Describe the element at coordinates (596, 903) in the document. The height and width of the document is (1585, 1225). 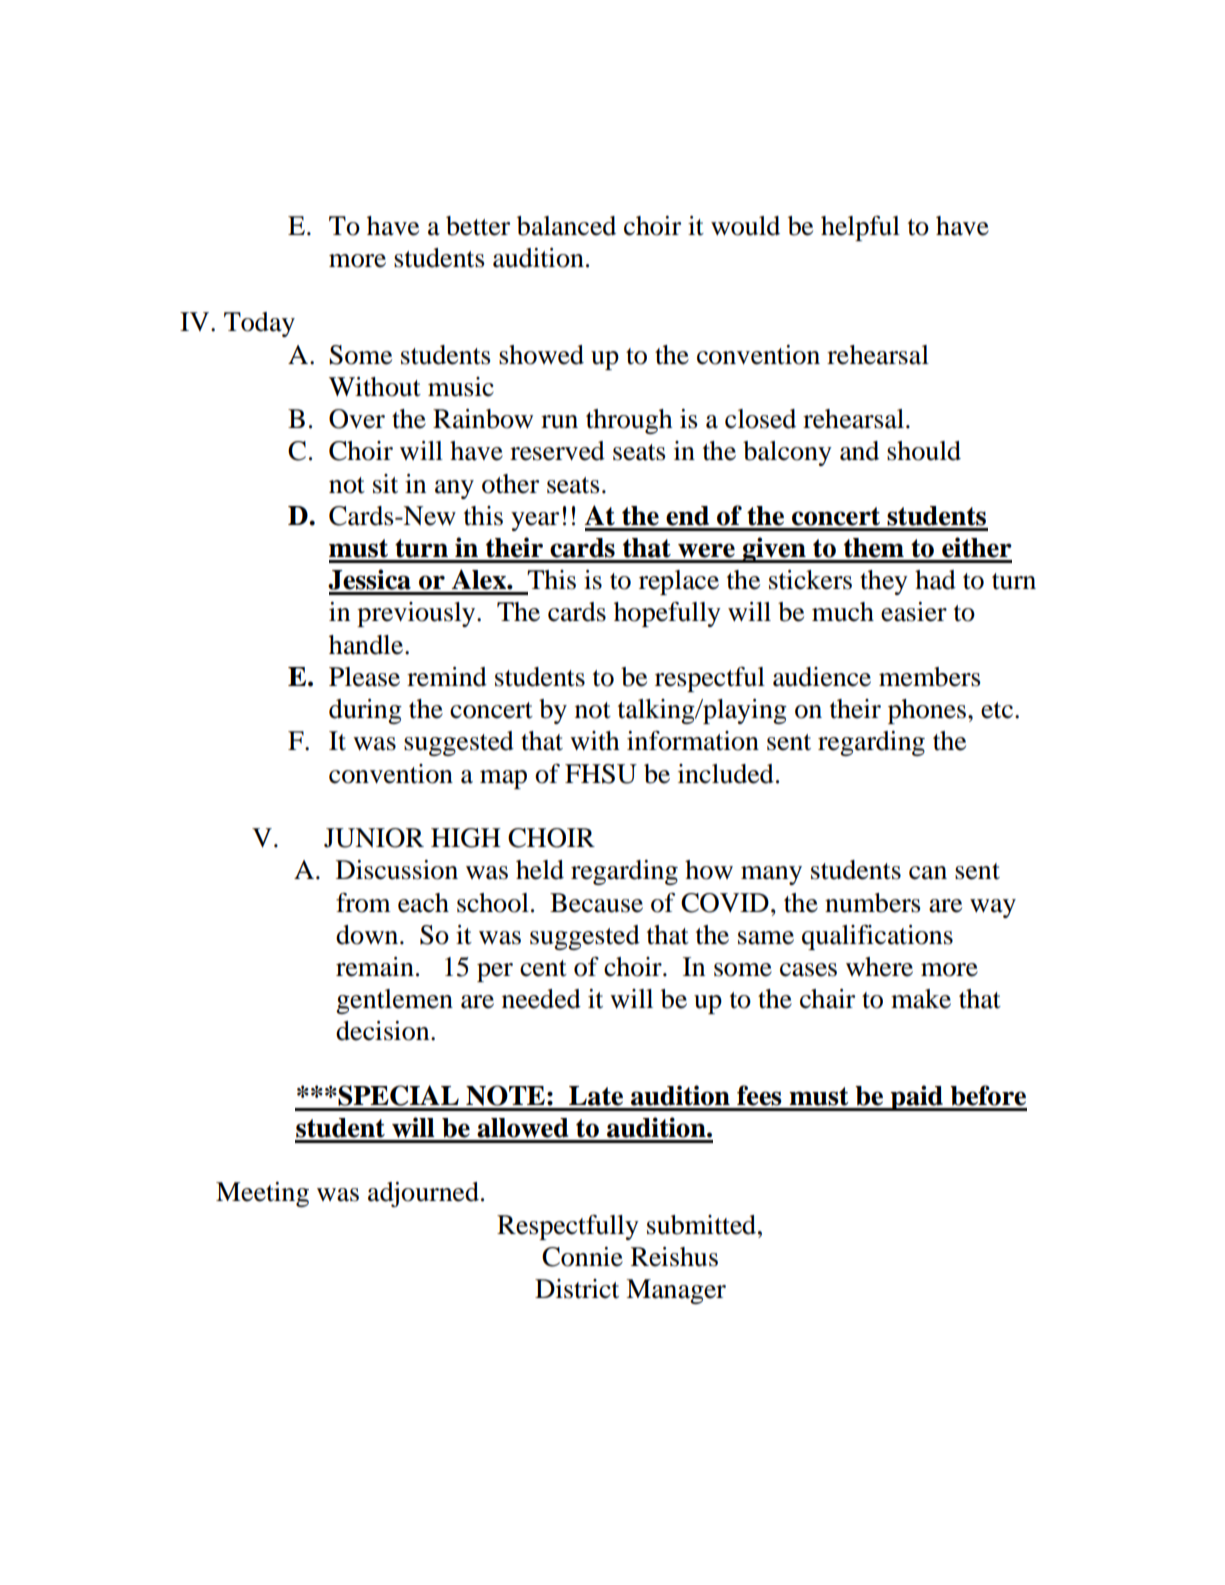
I see `Because` at that location.
